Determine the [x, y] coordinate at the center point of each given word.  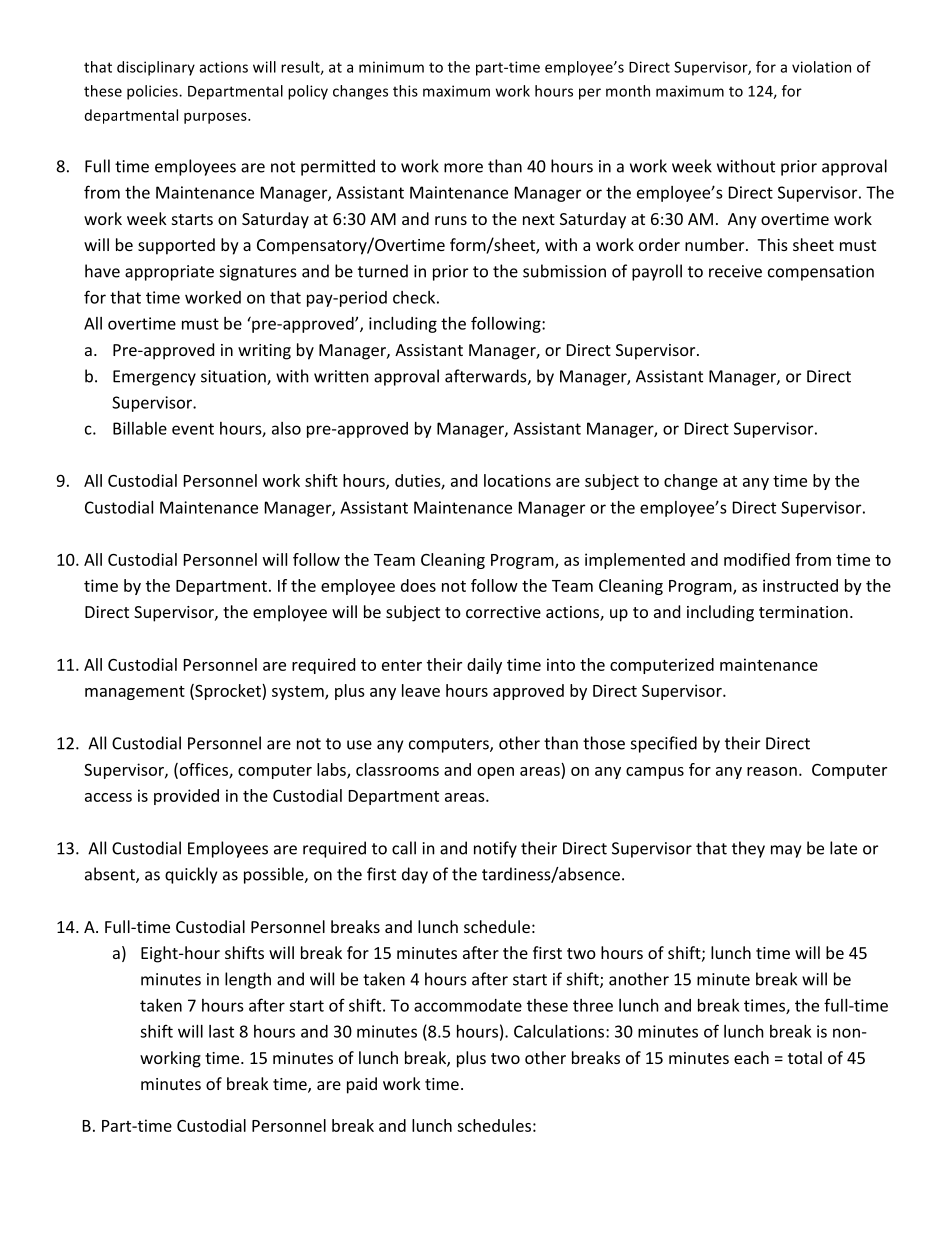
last [221, 1031]
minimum [391, 67]
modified [757, 559]
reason [772, 771]
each [751, 1057]
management [135, 693]
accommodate [468, 1005]
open [495, 773]
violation [821, 67]
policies [153, 92]
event [193, 429]
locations [517, 480]
